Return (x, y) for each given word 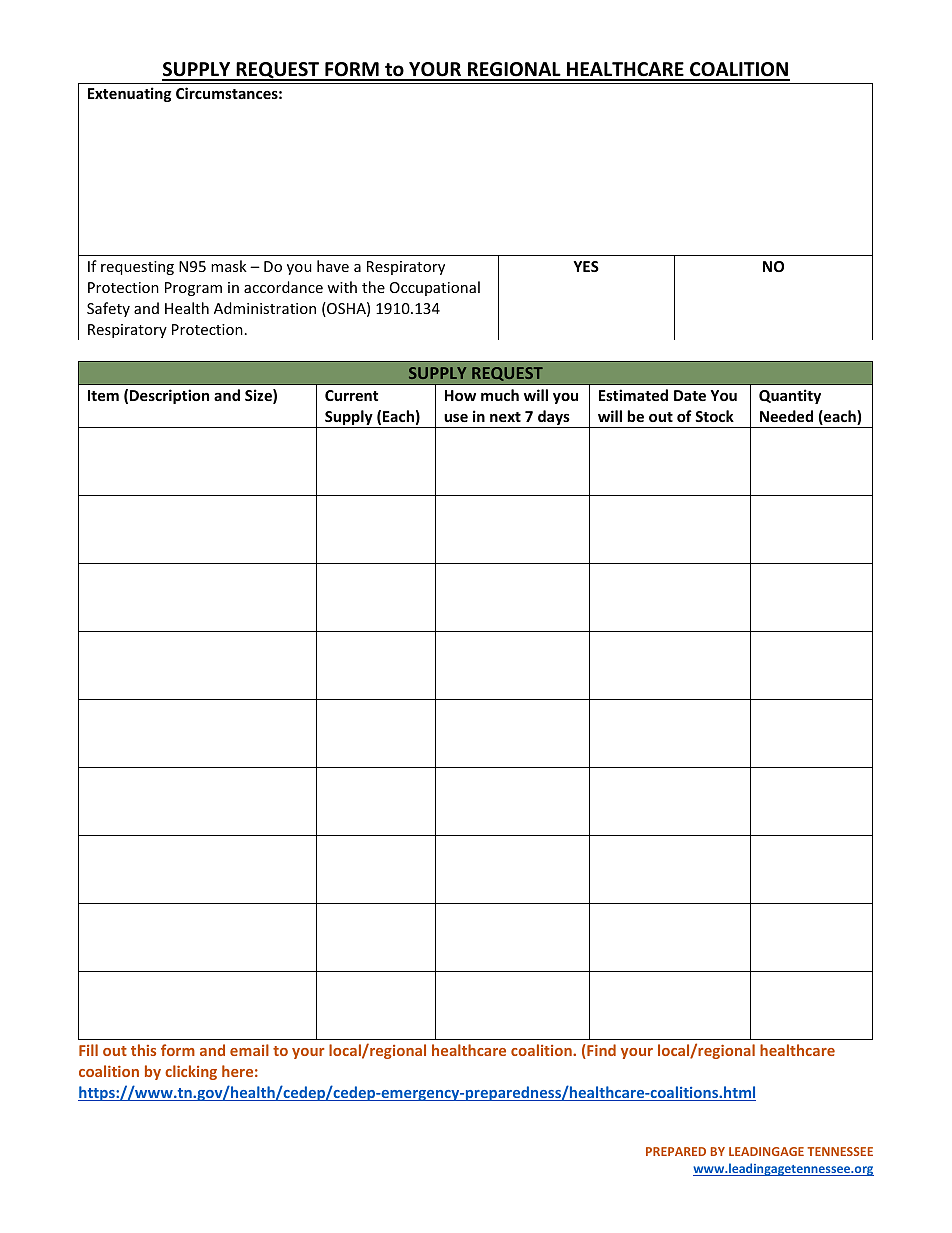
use (456, 418)
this (143, 1050)
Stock (714, 416)
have (333, 266)
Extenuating (130, 94)
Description (169, 396)
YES (586, 266)
